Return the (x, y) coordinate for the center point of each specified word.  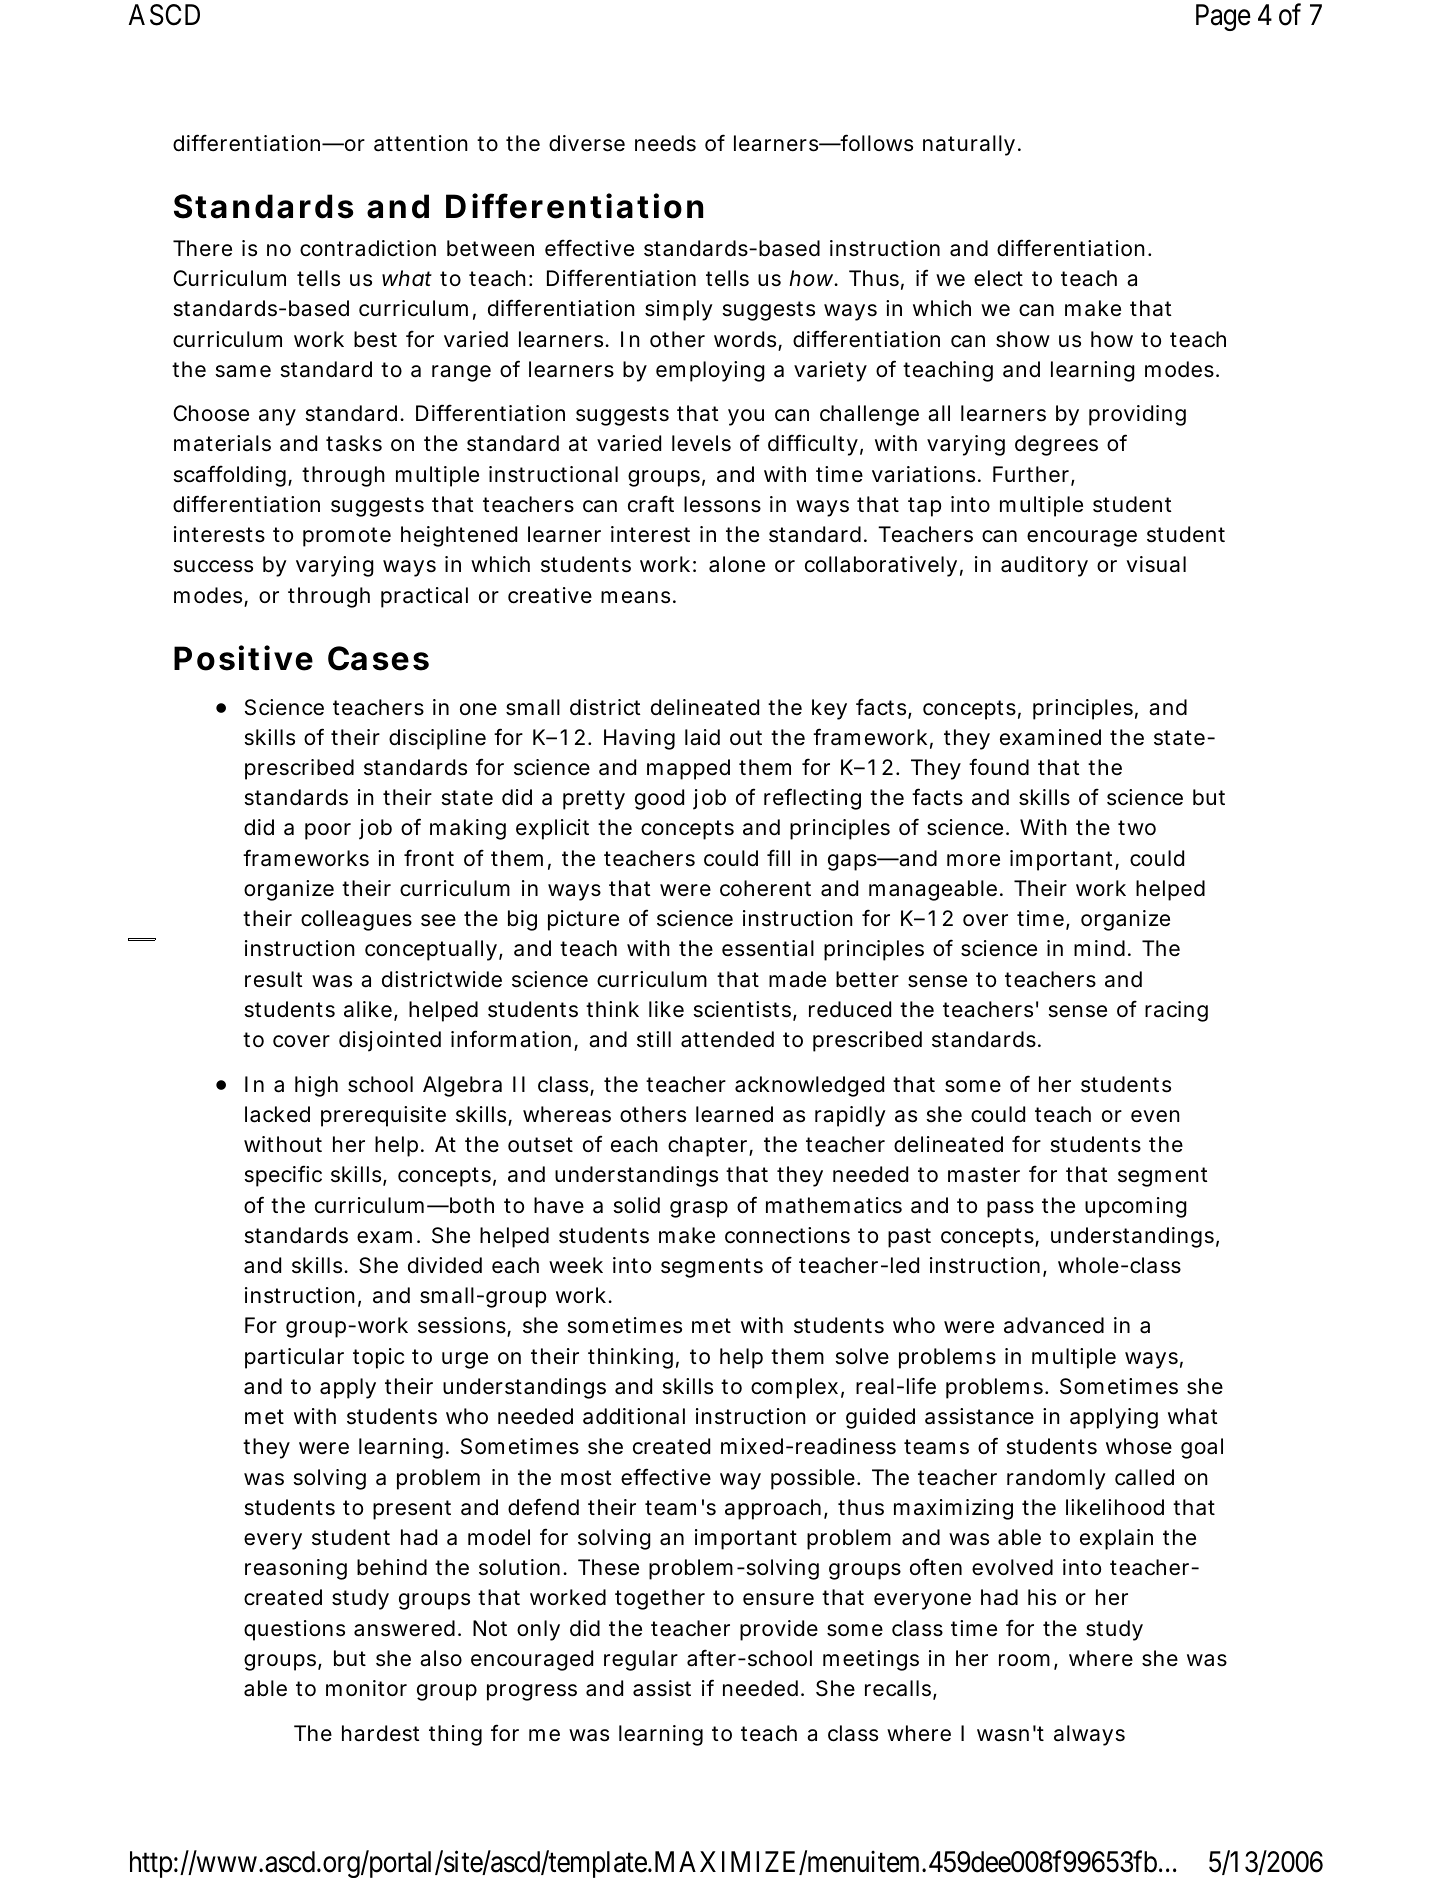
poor (328, 831)
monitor (366, 1688)
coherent (765, 888)
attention (421, 143)
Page (1223, 17)
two (1137, 828)
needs (665, 143)
